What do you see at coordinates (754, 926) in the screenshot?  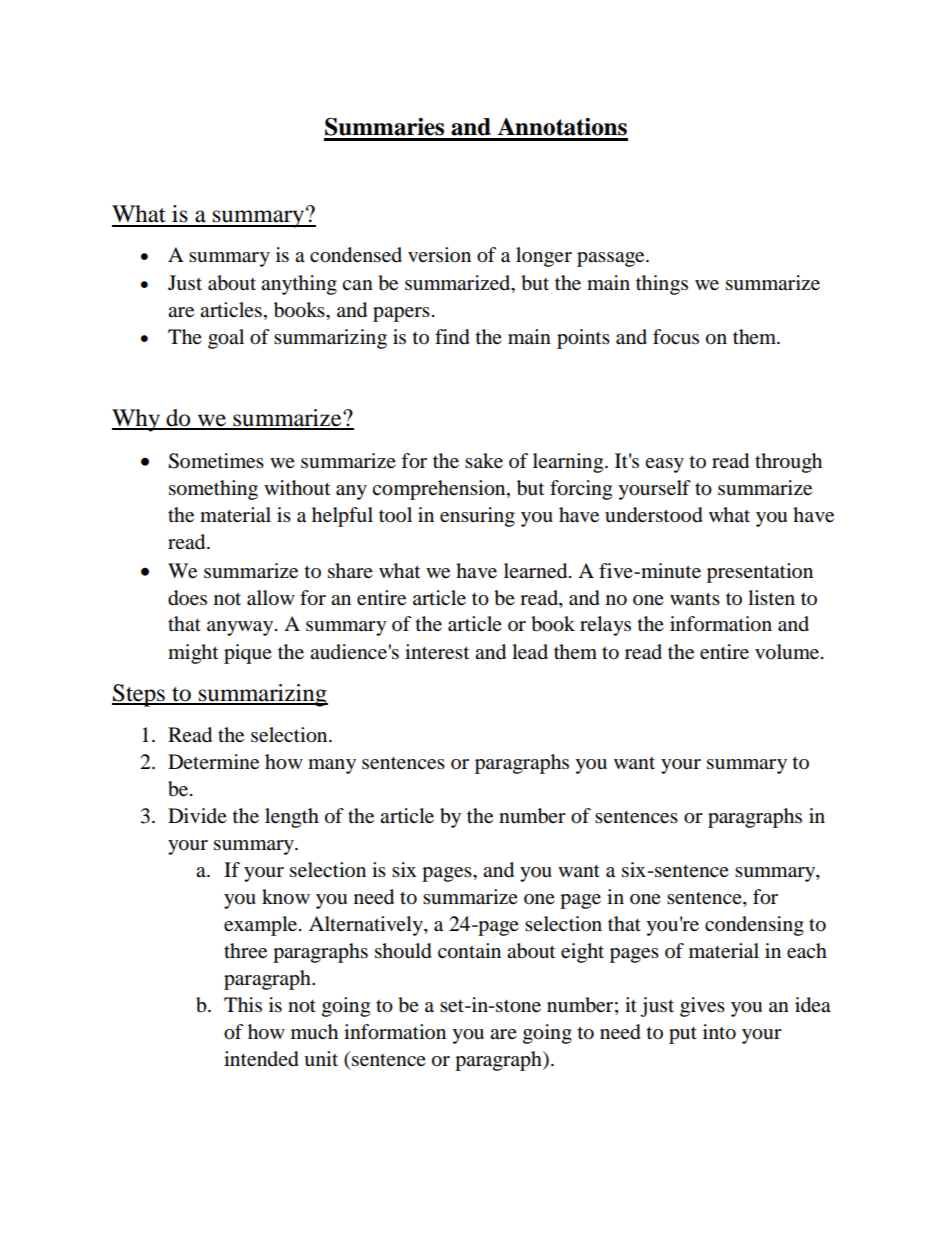 I see `condensing` at bounding box center [754, 926].
